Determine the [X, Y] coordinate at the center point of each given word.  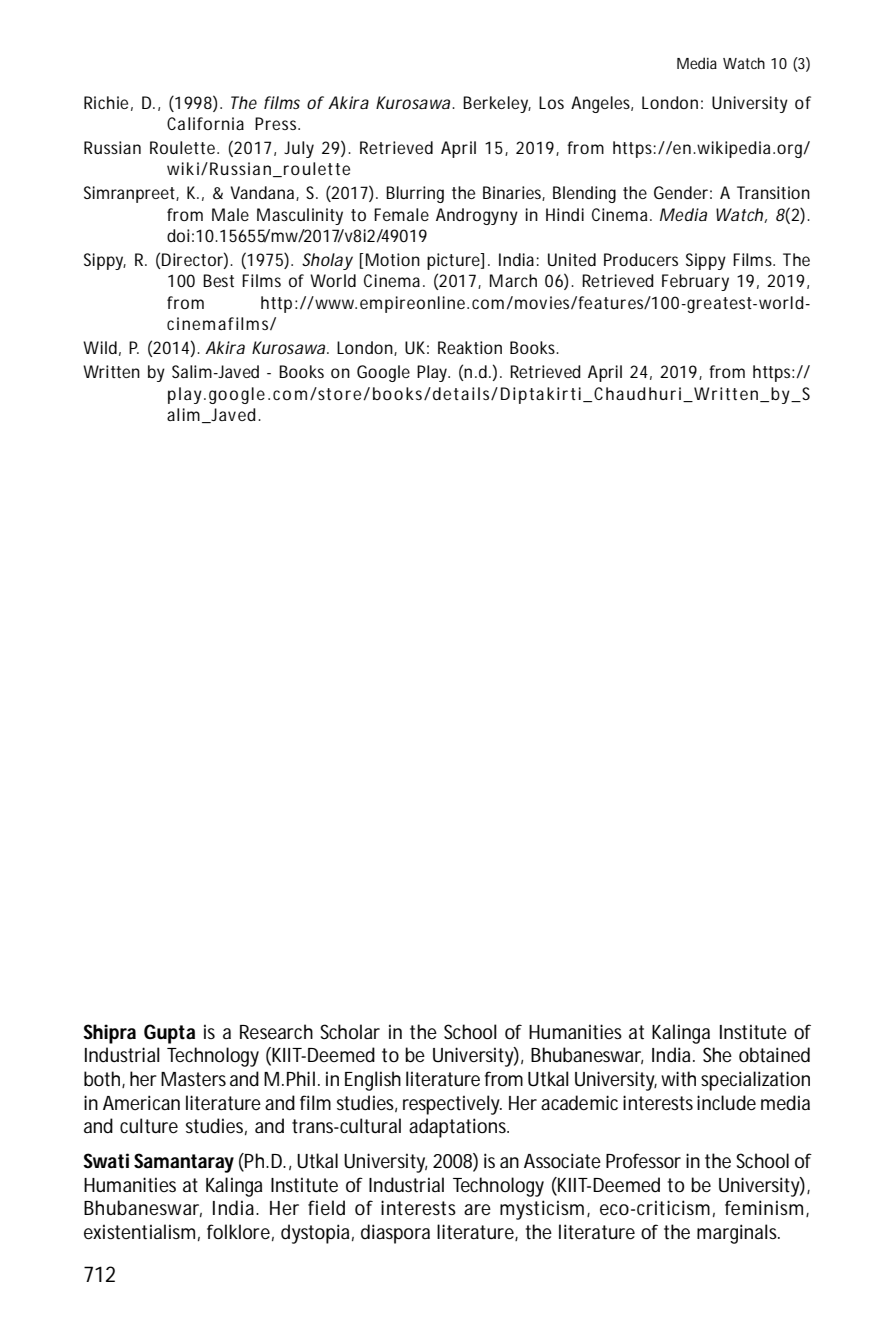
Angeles [602, 104]
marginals [738, 1234]
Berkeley [497, 104]
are [477, 1209]
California [205, 123]
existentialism [139, 1232]
